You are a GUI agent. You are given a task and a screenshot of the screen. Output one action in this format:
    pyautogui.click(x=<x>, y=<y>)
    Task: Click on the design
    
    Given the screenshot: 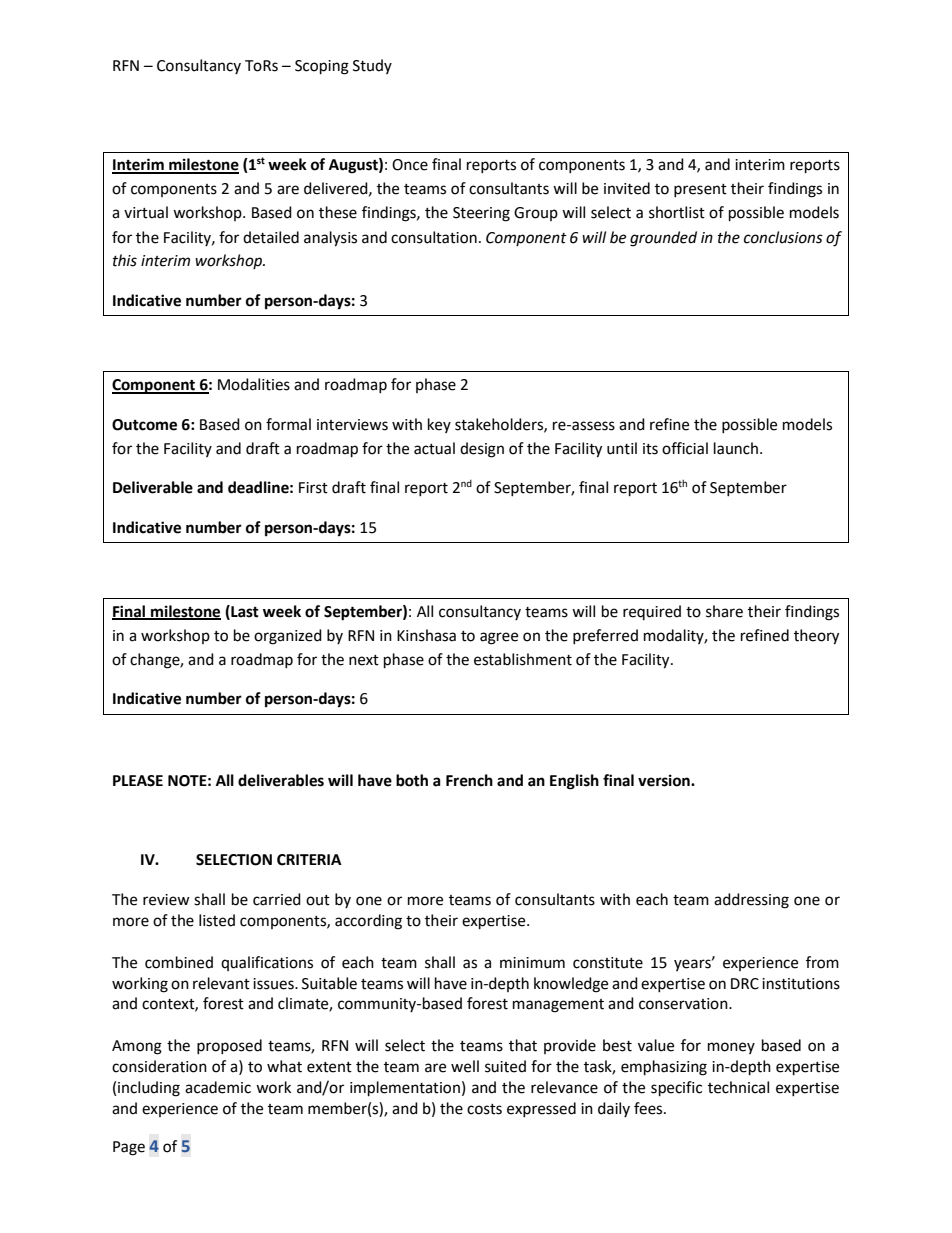 What is the action you would take?
    pyautogui.click(x=482, y=450)
